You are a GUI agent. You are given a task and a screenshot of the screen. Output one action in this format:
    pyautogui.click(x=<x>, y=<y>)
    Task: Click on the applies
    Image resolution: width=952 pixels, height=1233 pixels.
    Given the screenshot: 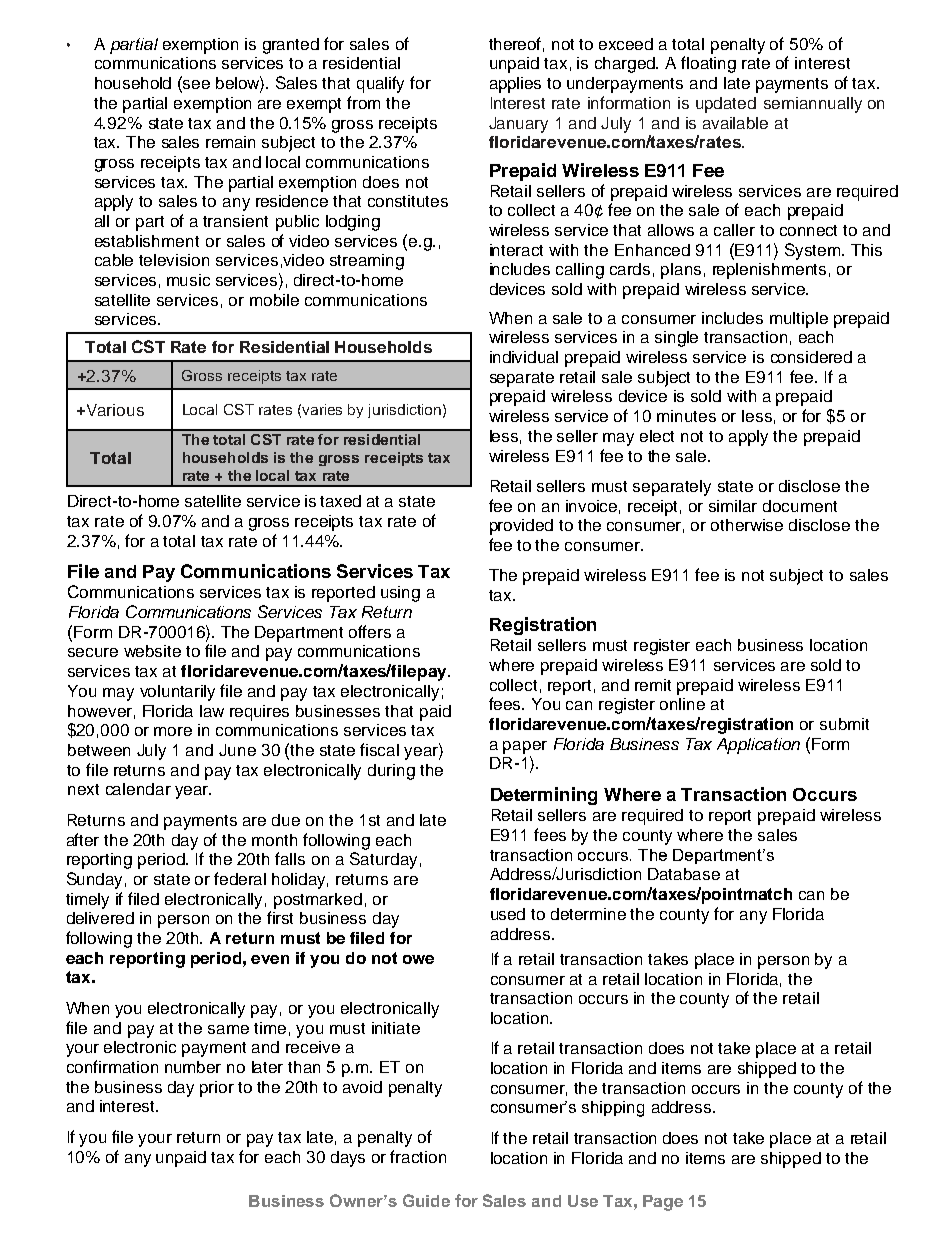 What is the action you would take?
    pyautogui.click(x=515, y=85)
